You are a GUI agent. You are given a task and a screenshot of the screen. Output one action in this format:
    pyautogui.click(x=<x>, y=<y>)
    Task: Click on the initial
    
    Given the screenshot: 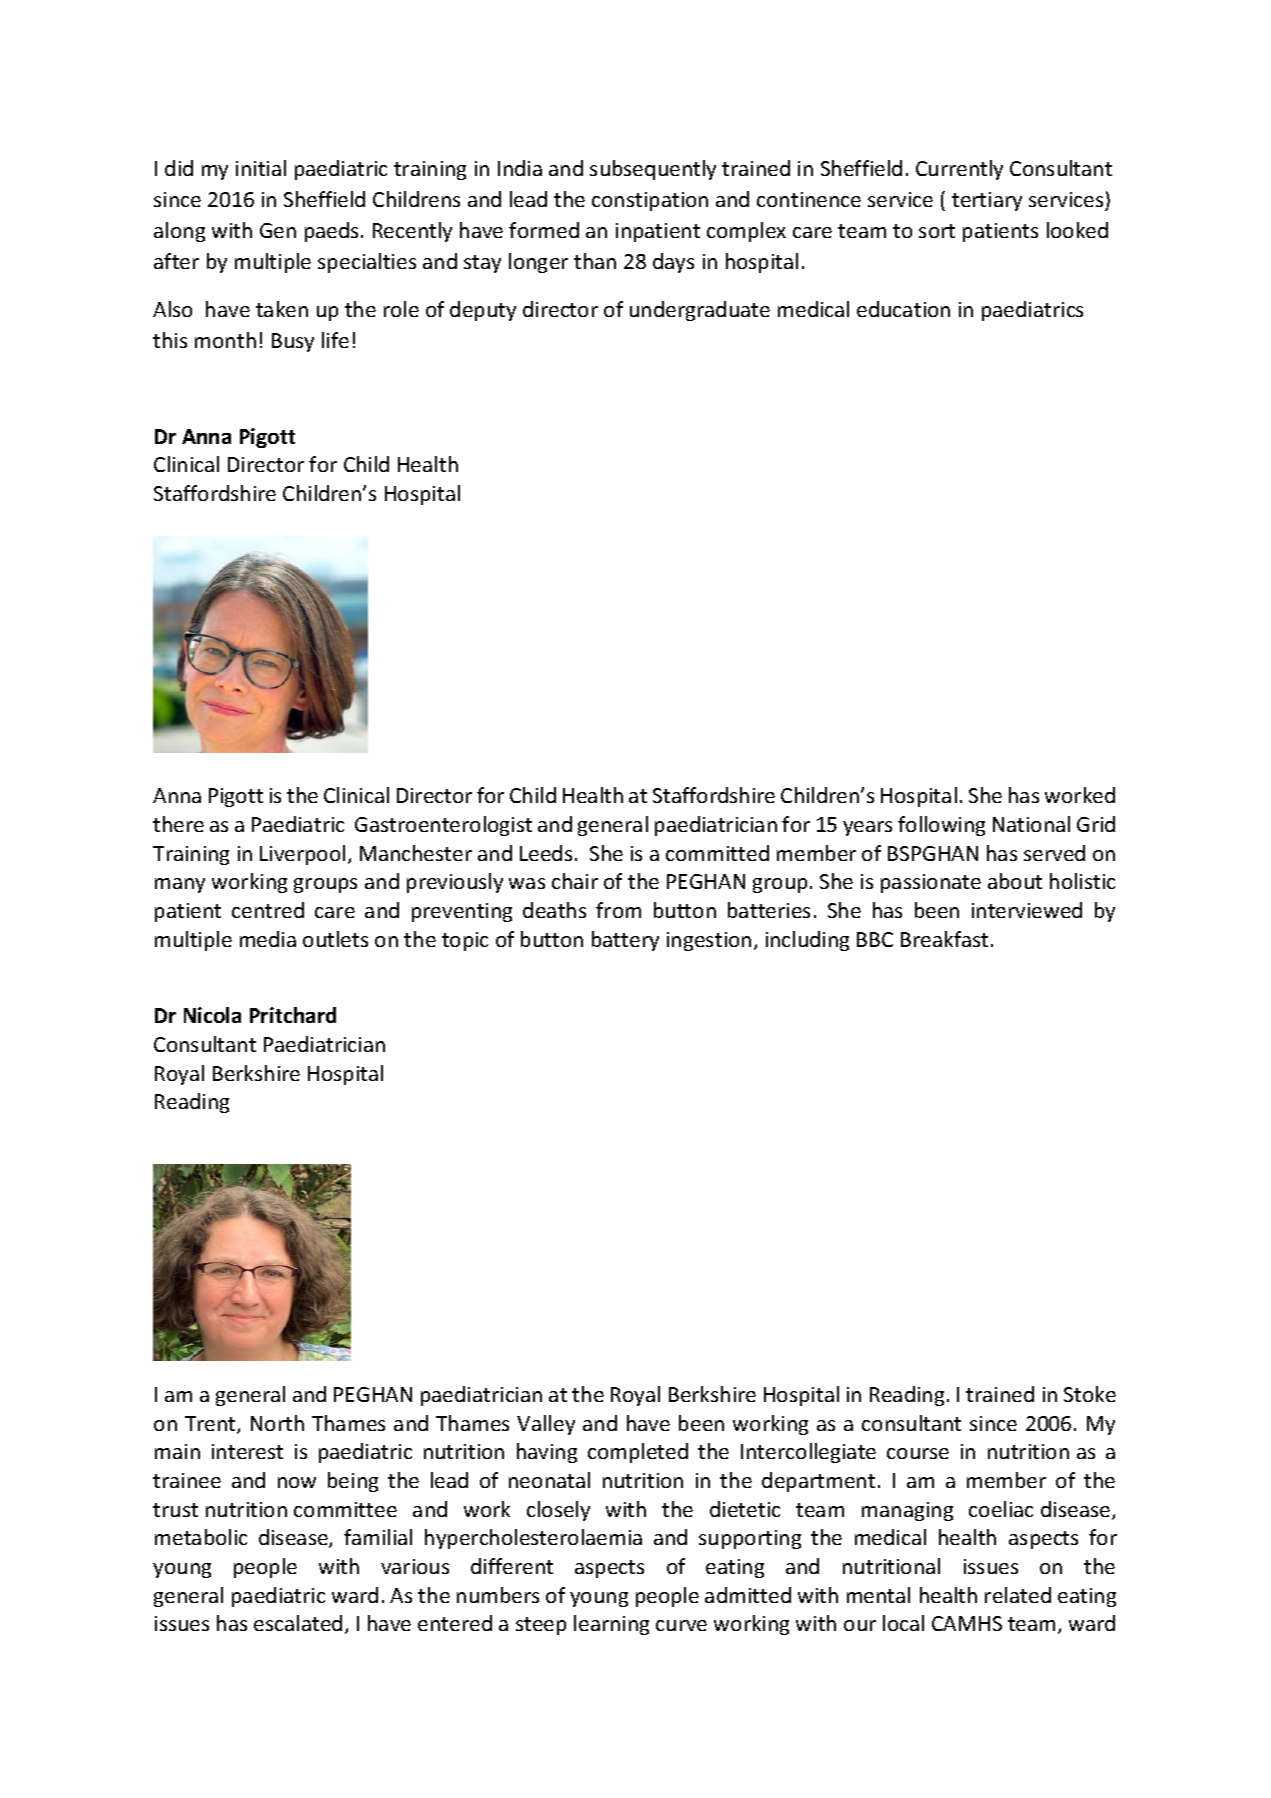 What is the action you would take?
    pyautogui.click(x=261, y=168)
